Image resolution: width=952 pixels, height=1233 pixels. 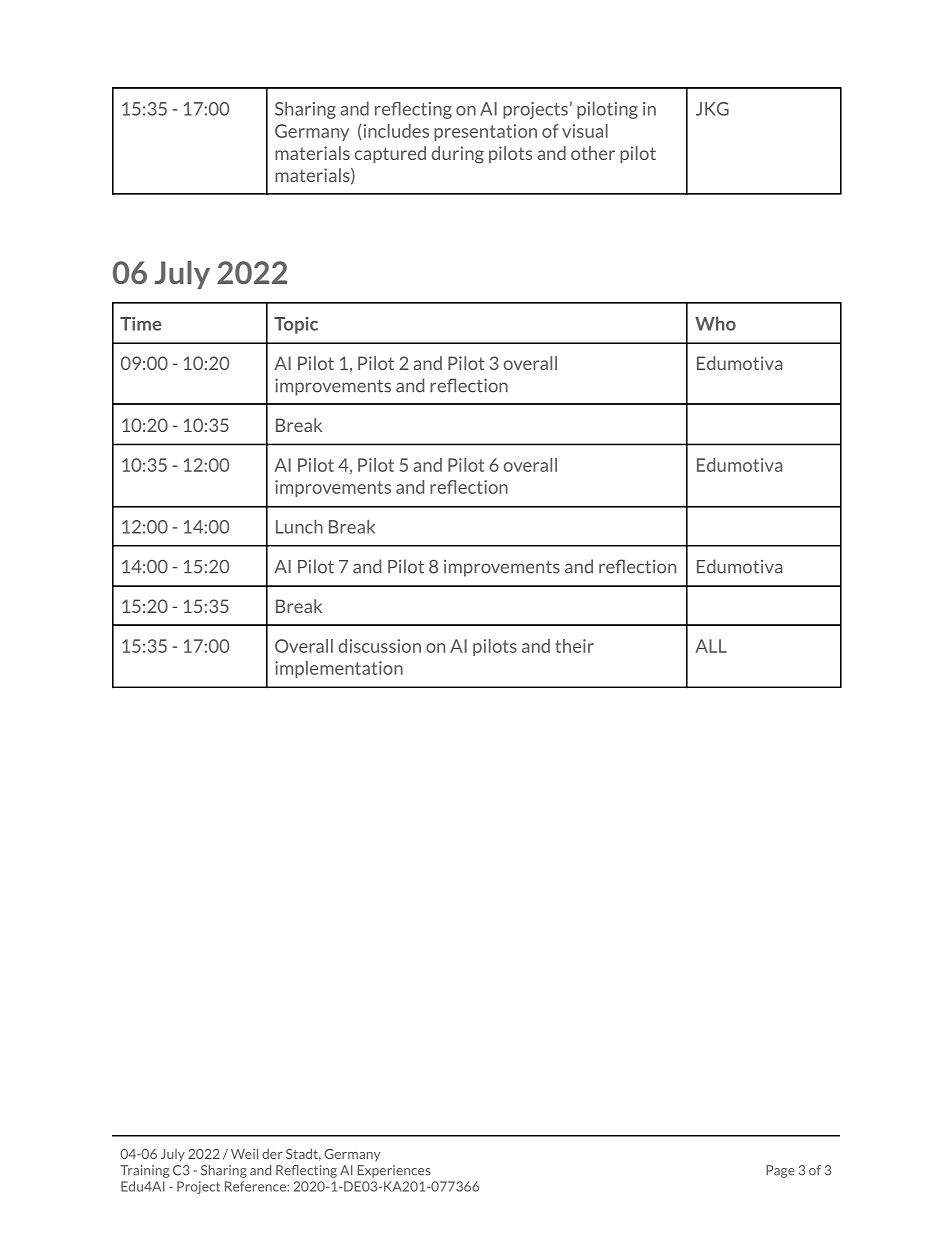 I want to click on Experiences, so click(x=394, y=1171).
